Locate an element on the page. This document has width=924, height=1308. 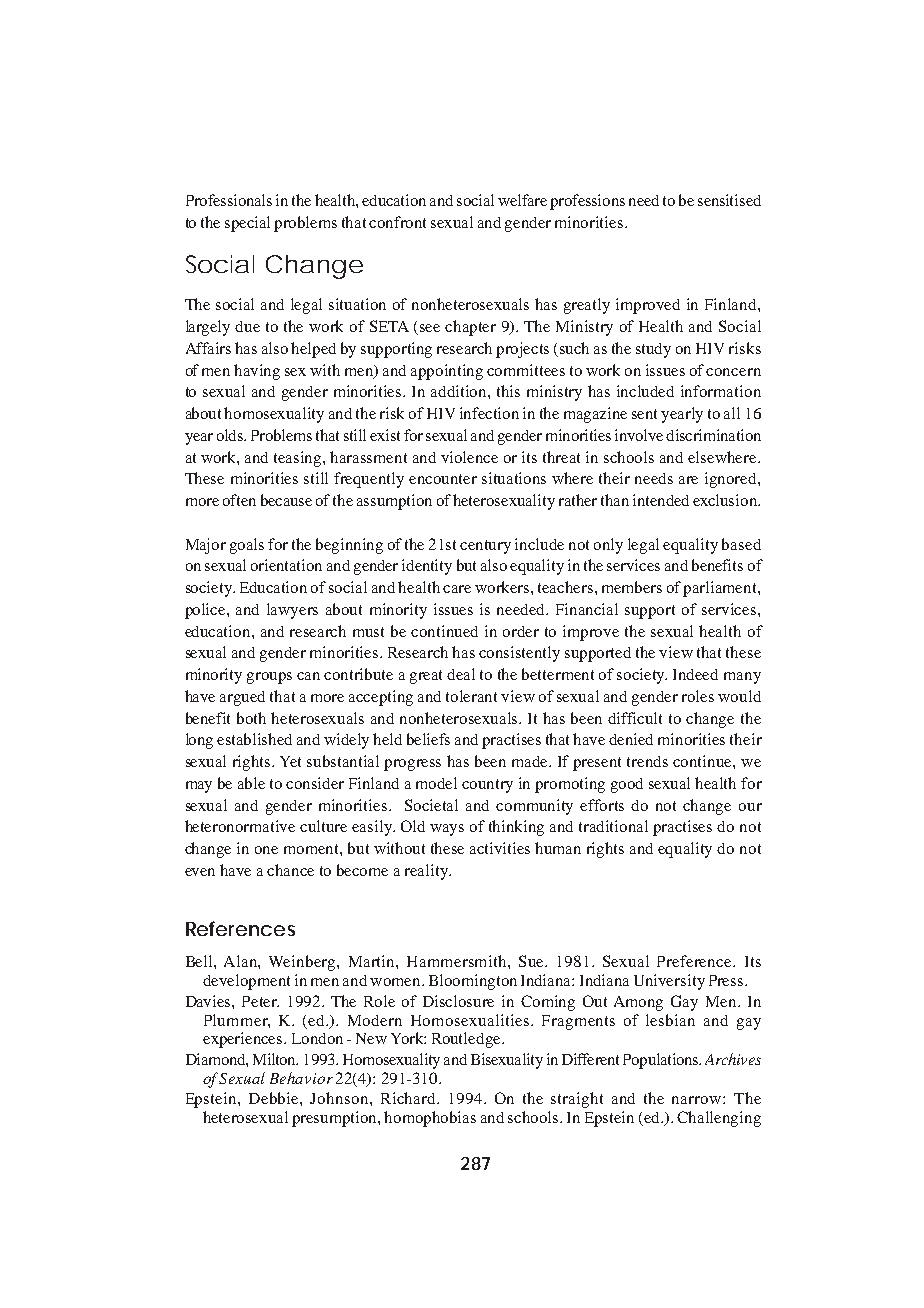
information is located at coordinates (721, 391).
